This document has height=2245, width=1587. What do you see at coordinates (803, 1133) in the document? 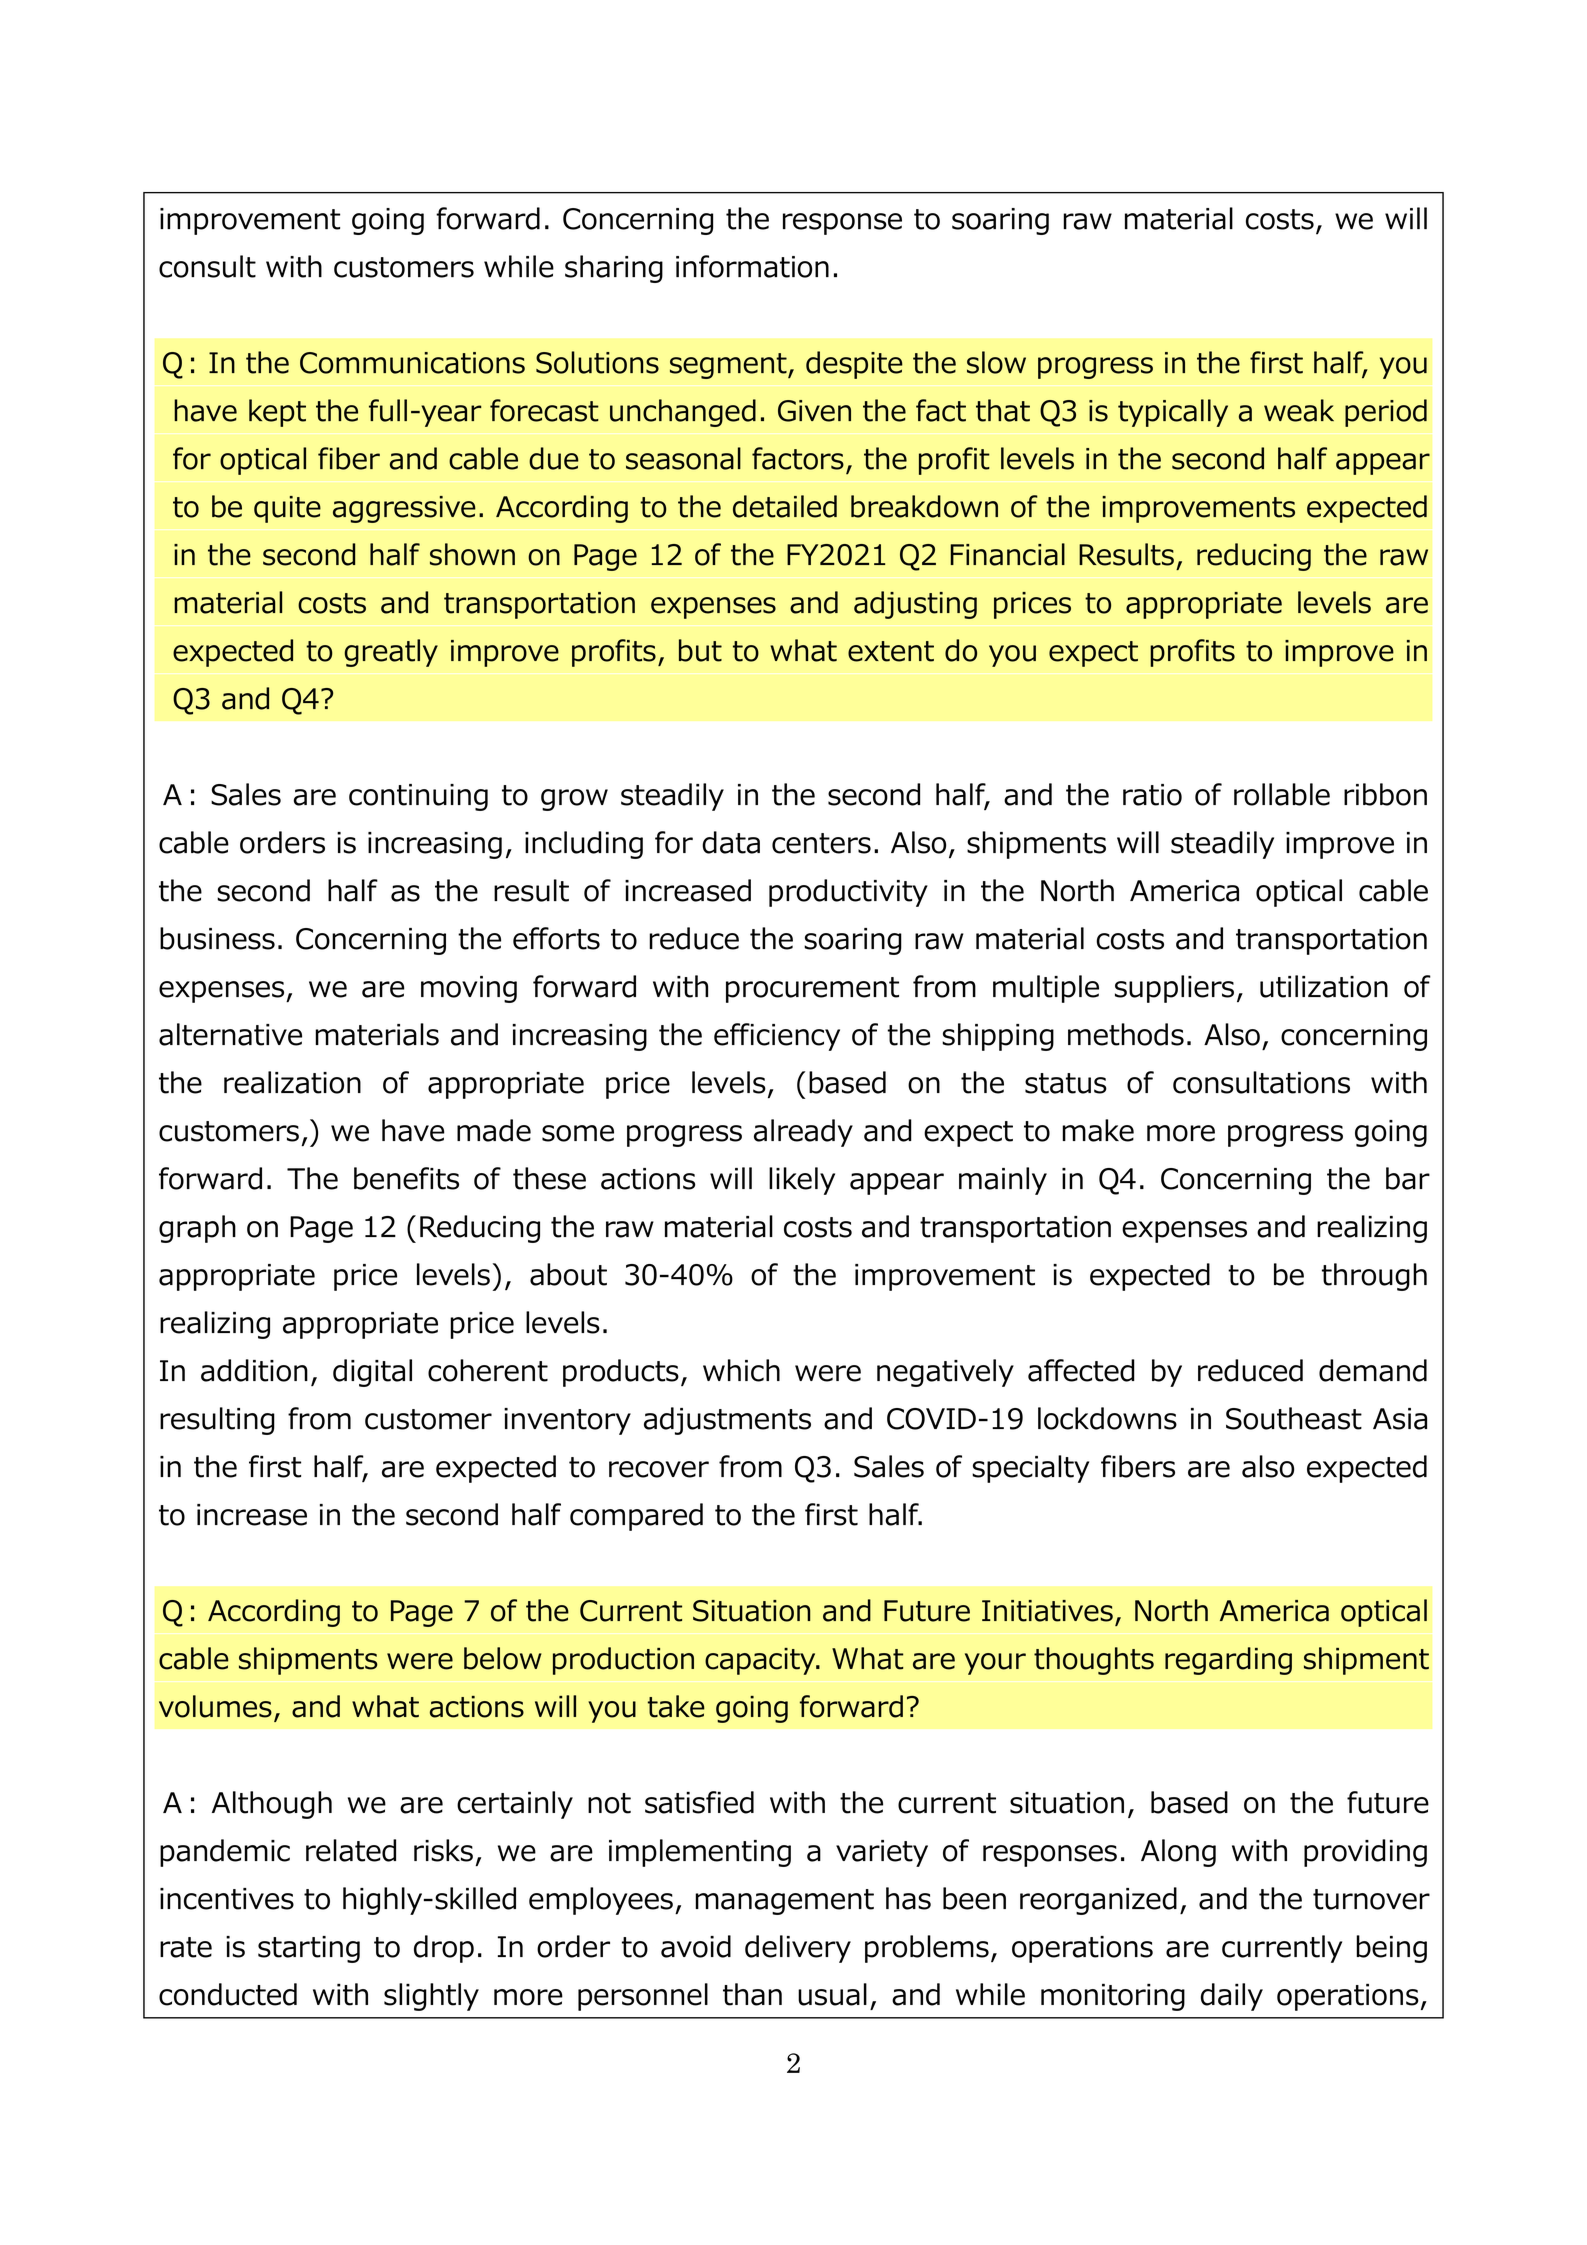
I see `already` at bounding box center [803, 1133].
